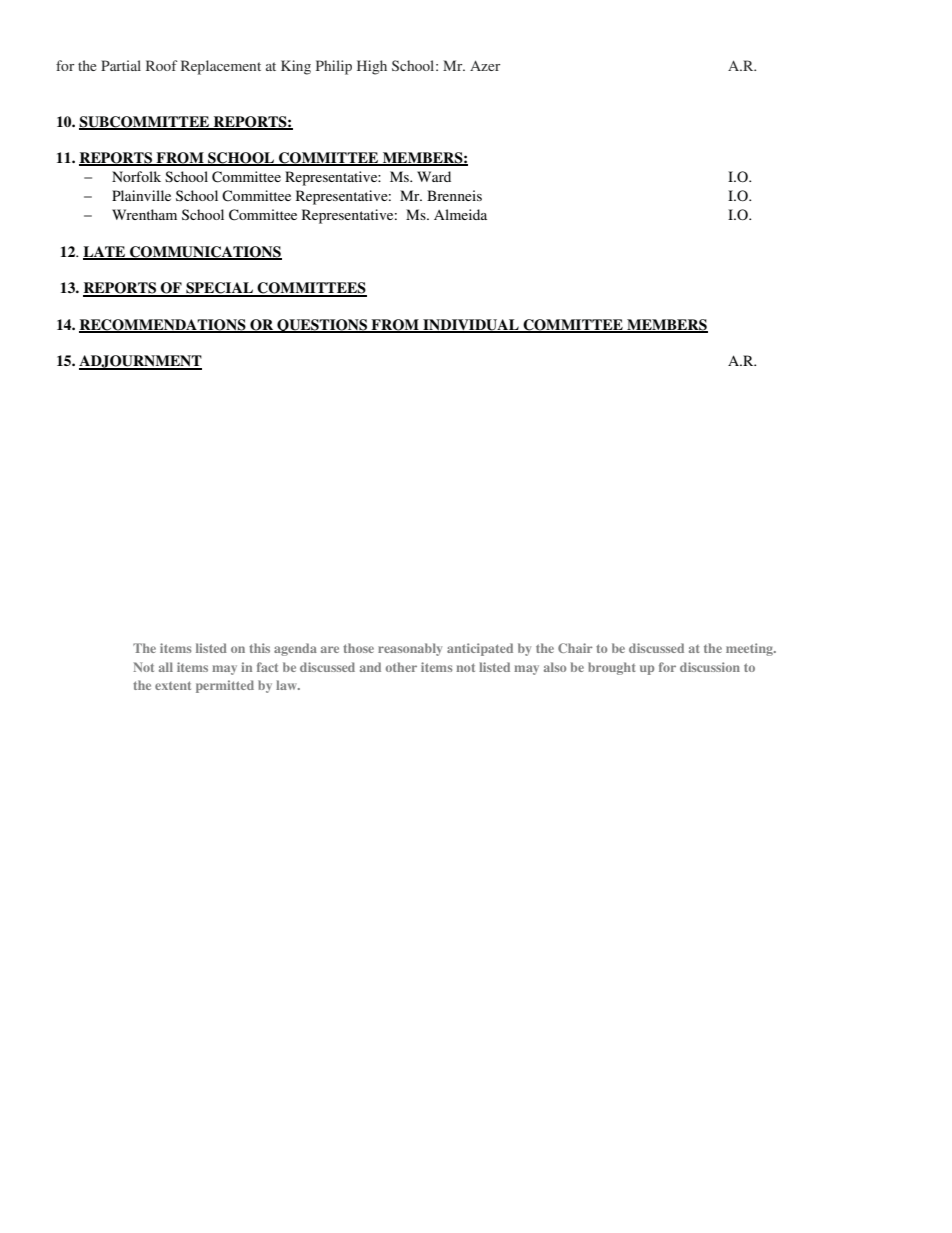 This screenshot has height=1233, width=952. What do you see at coordinates (401, 667) in the screenshot?
I see `other` at bounding box center [401, 667].
